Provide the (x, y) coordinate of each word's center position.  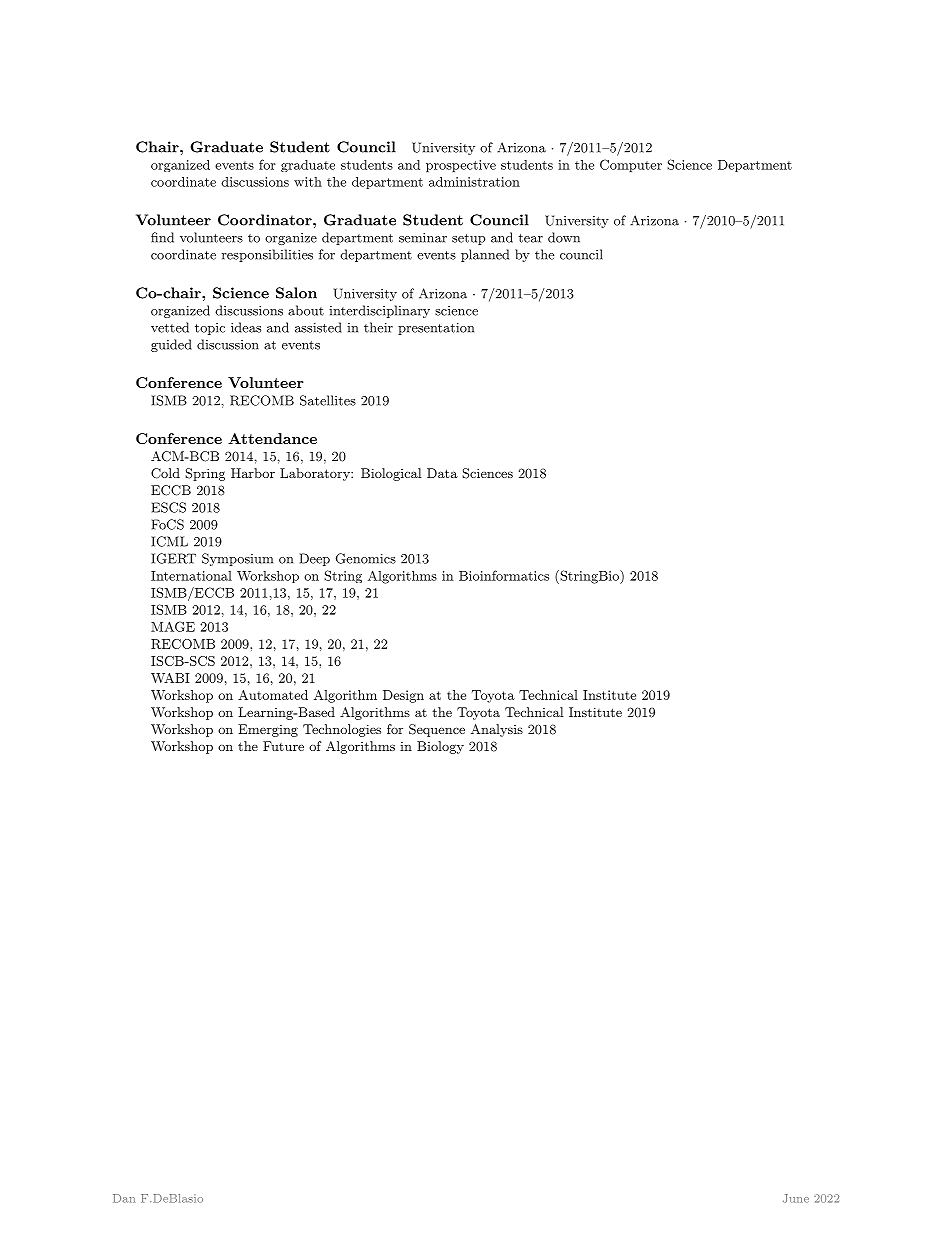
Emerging (268, 730)
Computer (631, 165)
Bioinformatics (504, 575)
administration (474, 182)
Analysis (497, 730)
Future (283, 746)
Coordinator (266, 220)
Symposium (237, 559)
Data (442, 473)
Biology (440, 747)
